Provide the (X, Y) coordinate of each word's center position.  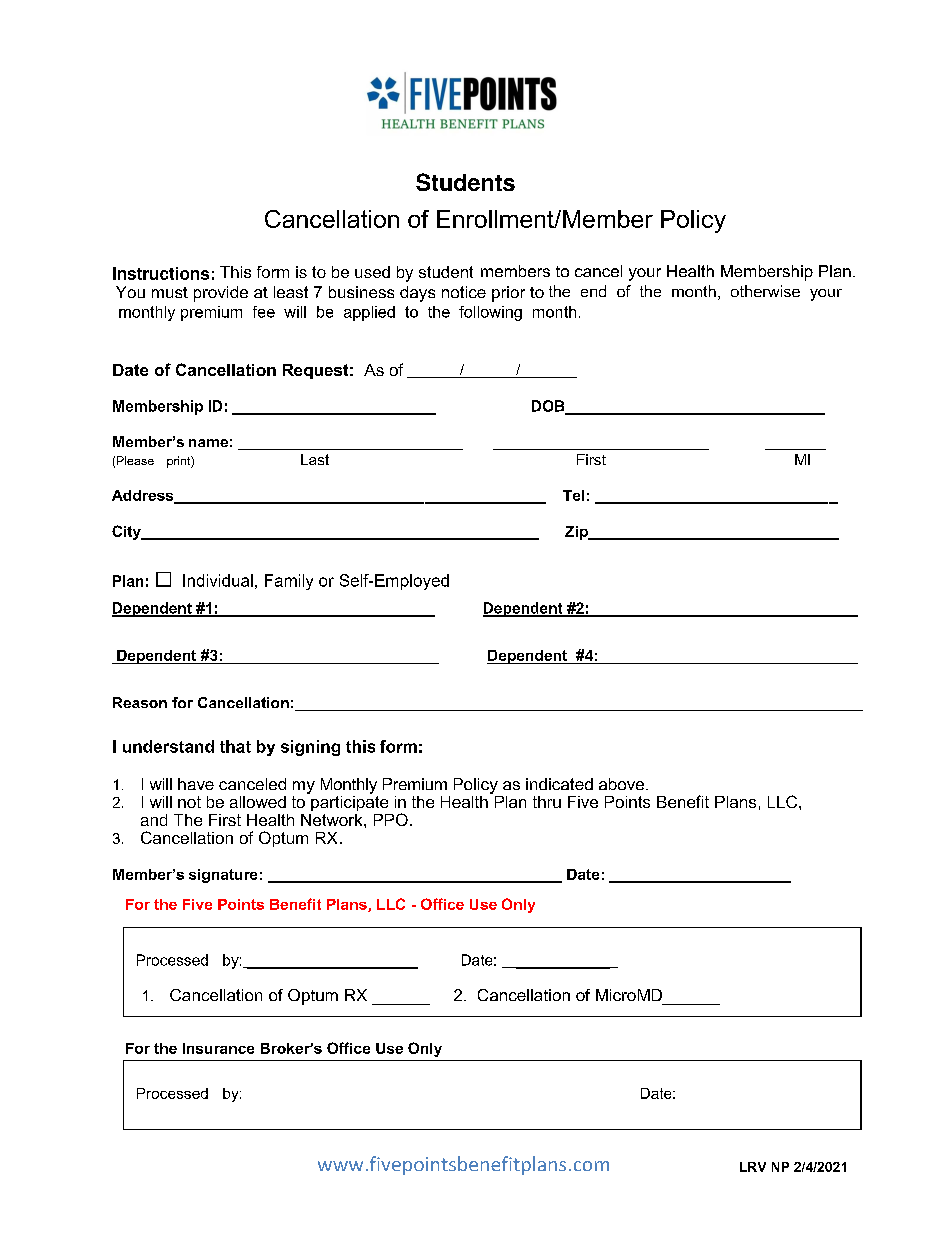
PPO (391, 819)
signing (310, 748)
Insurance (218, 1048)
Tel (573, 495)
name (208, 443)
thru (547, 802)
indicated (559, 784)
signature (223, 876)
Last (315, 459)
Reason (140, 702)
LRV (753, 1167)
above (621, 784)
